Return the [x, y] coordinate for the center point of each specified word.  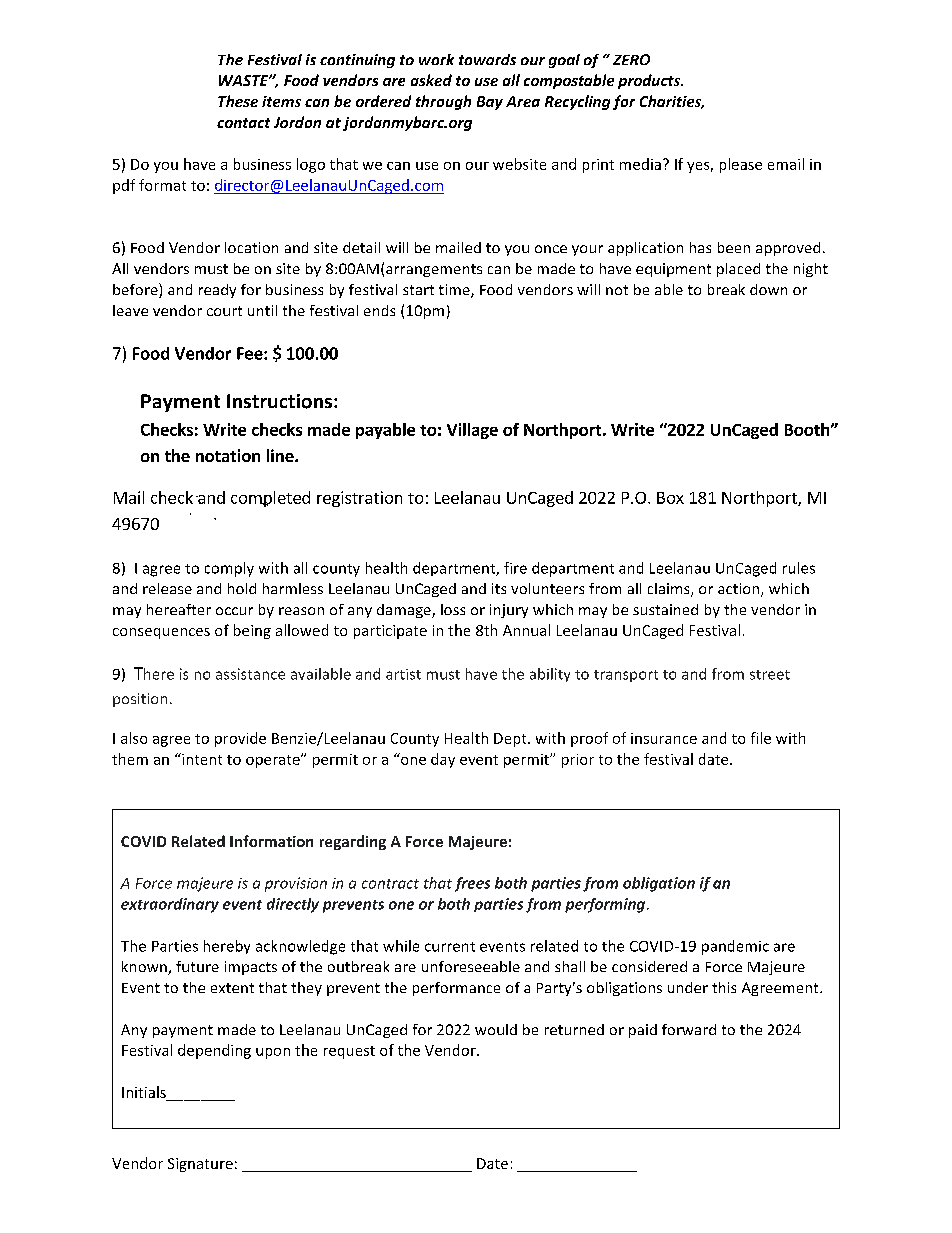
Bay [490, 103]
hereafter [179, 609]
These [238, 101]
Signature [200, 1165]
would [496, 1029]
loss [453, 609]
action [740, 590]
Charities [672, 102]
